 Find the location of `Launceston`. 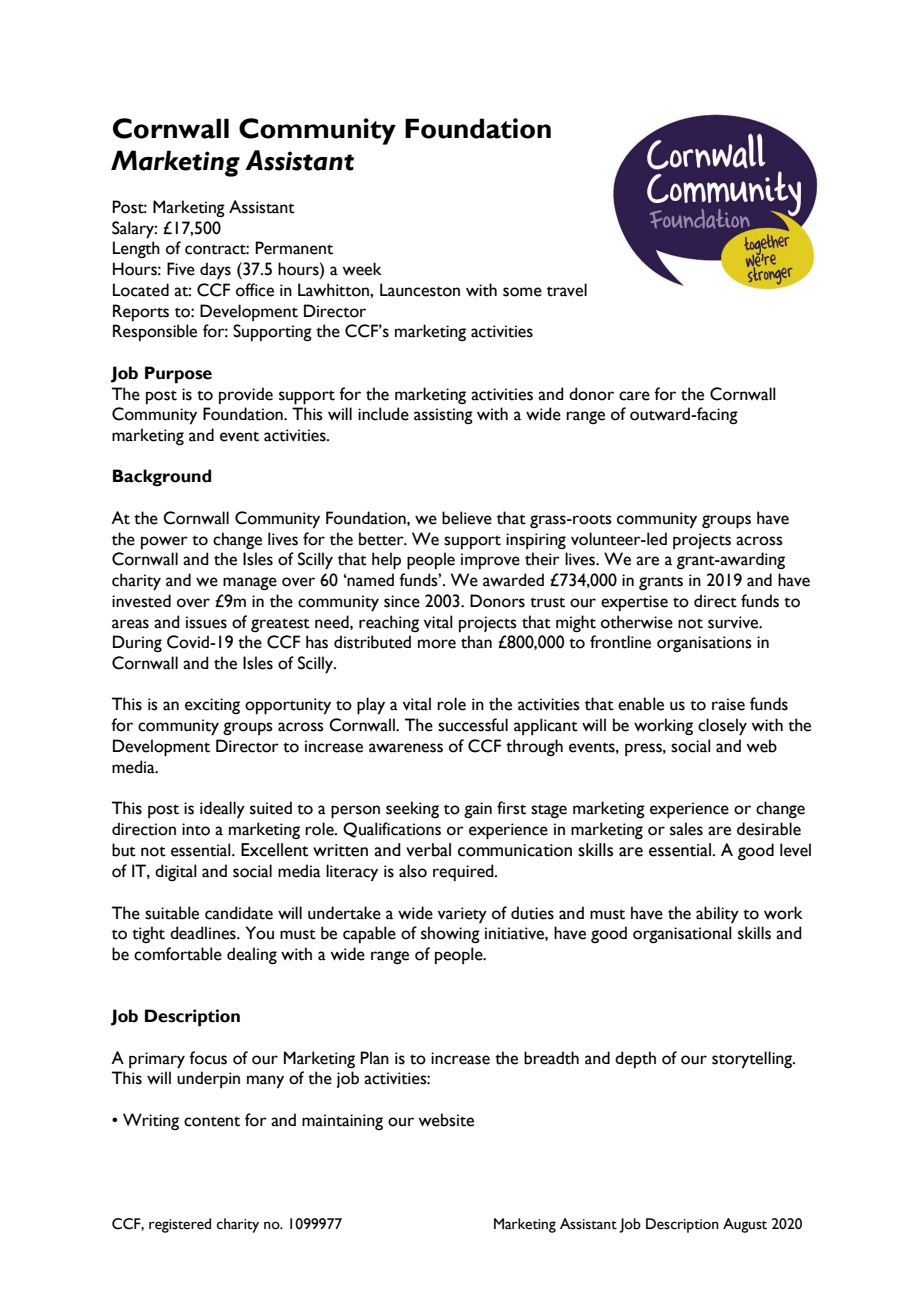

Launceston is located at coordinates (420, 290).
